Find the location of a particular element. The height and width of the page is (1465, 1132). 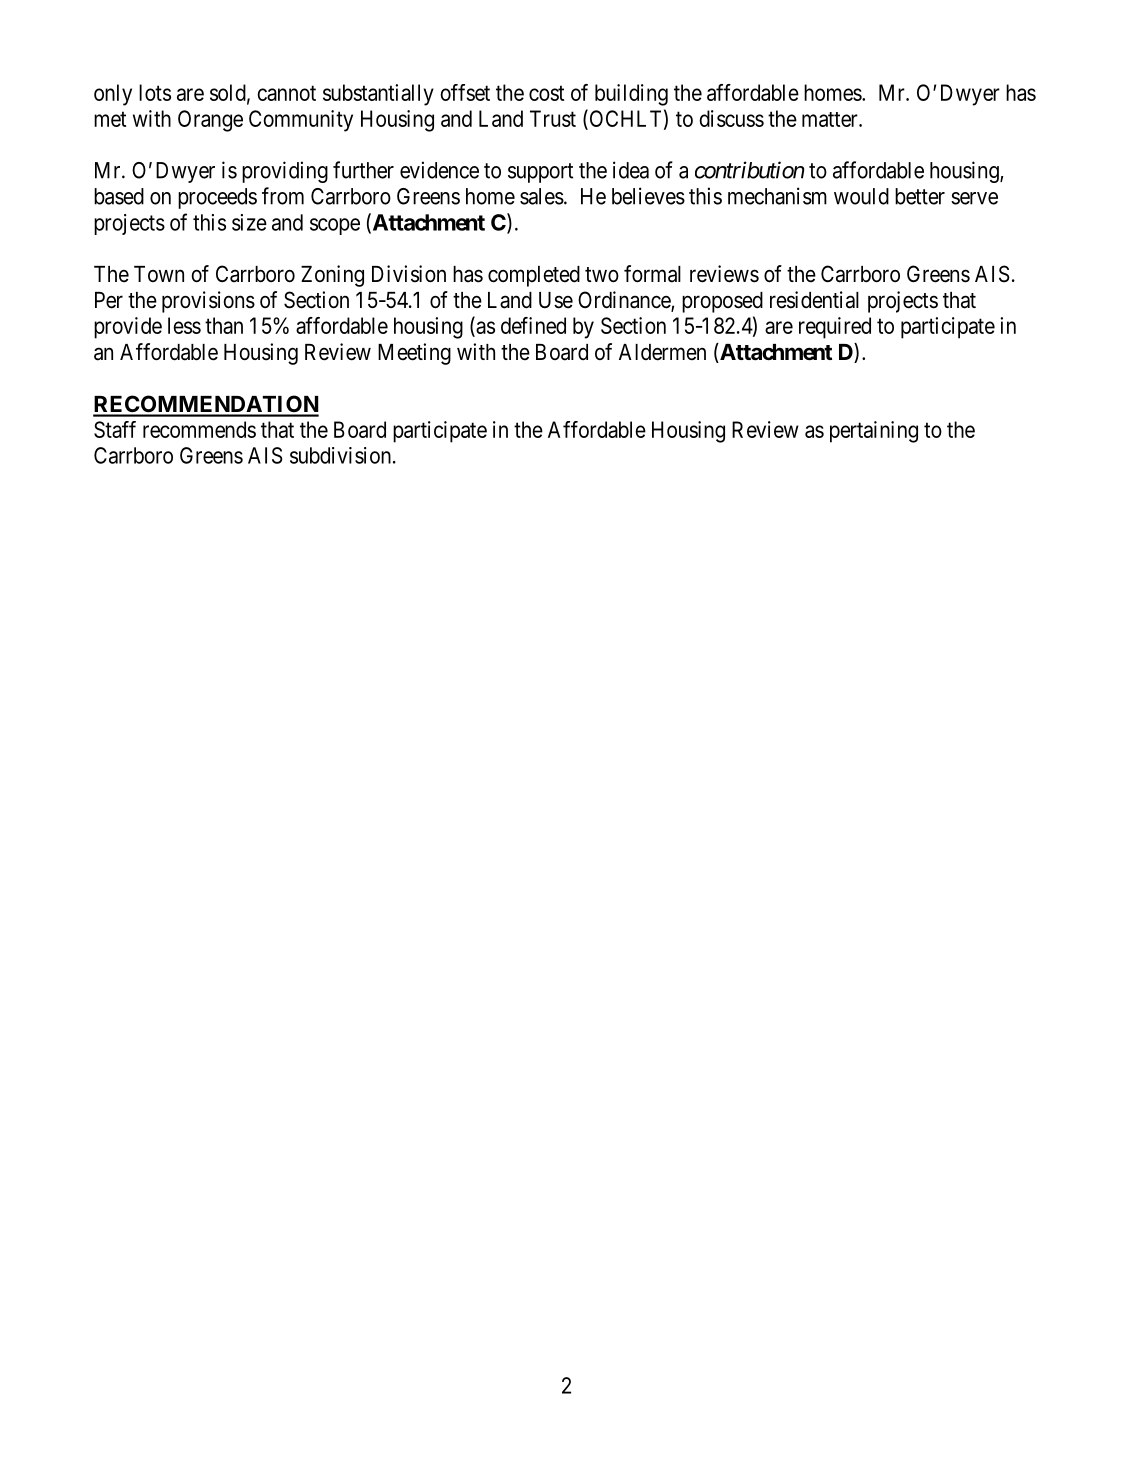

support is located at coordinates (540, 173).
